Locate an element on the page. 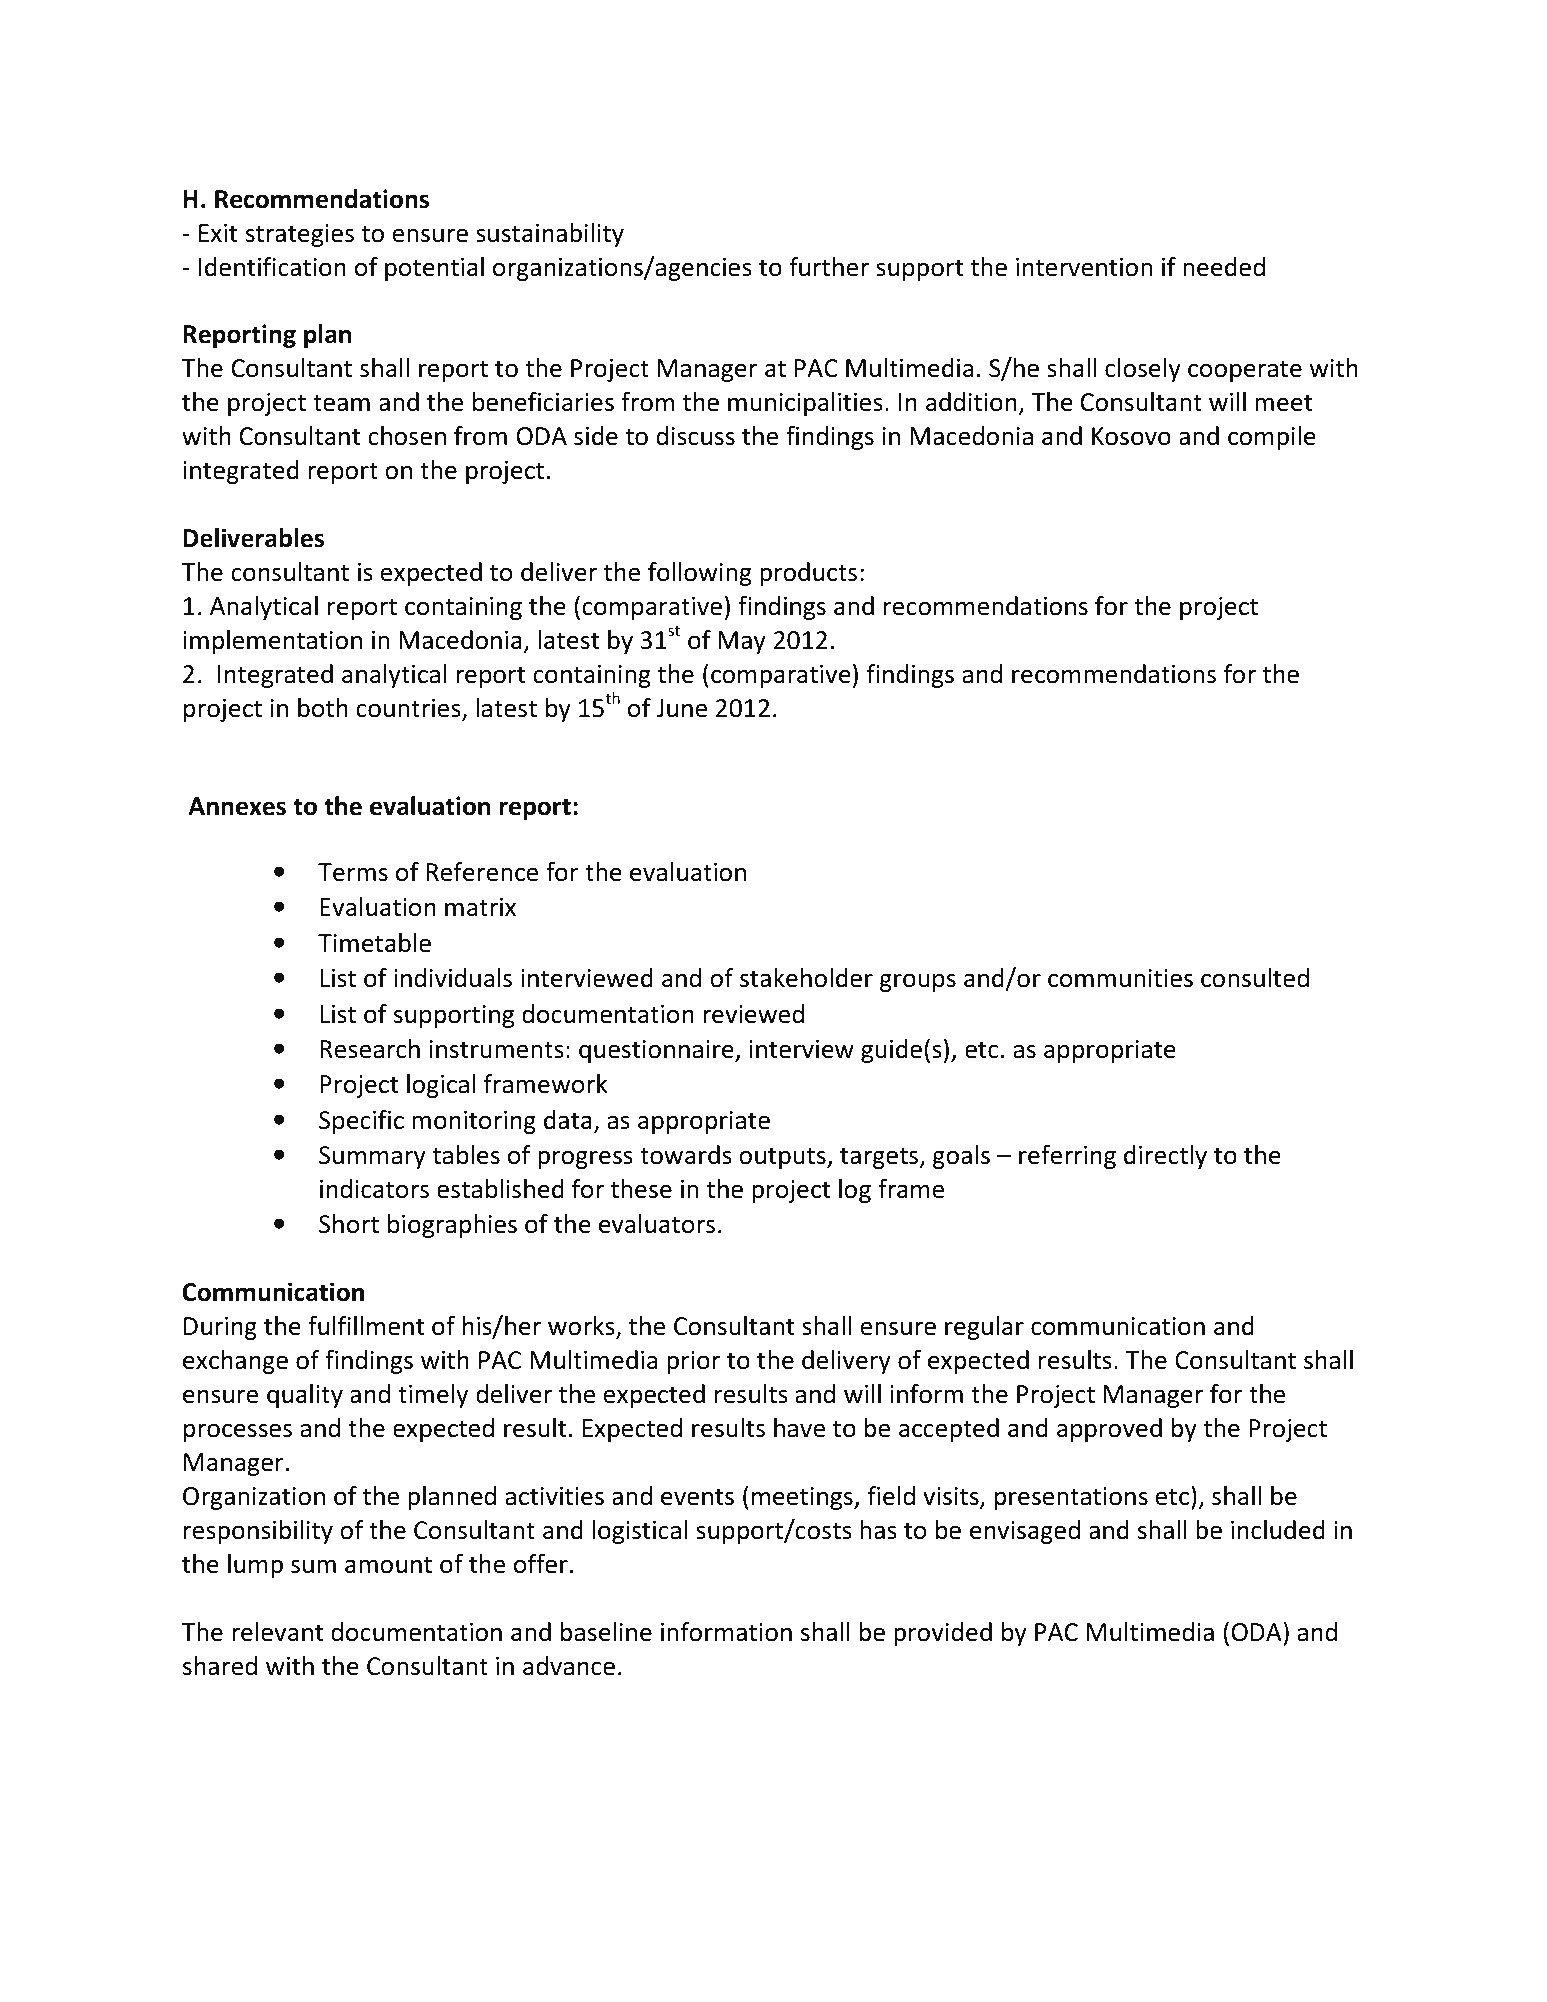 Image resolution: width=1547 pixels, height=2002 pixels. further is located at coordinates (829, 267).
